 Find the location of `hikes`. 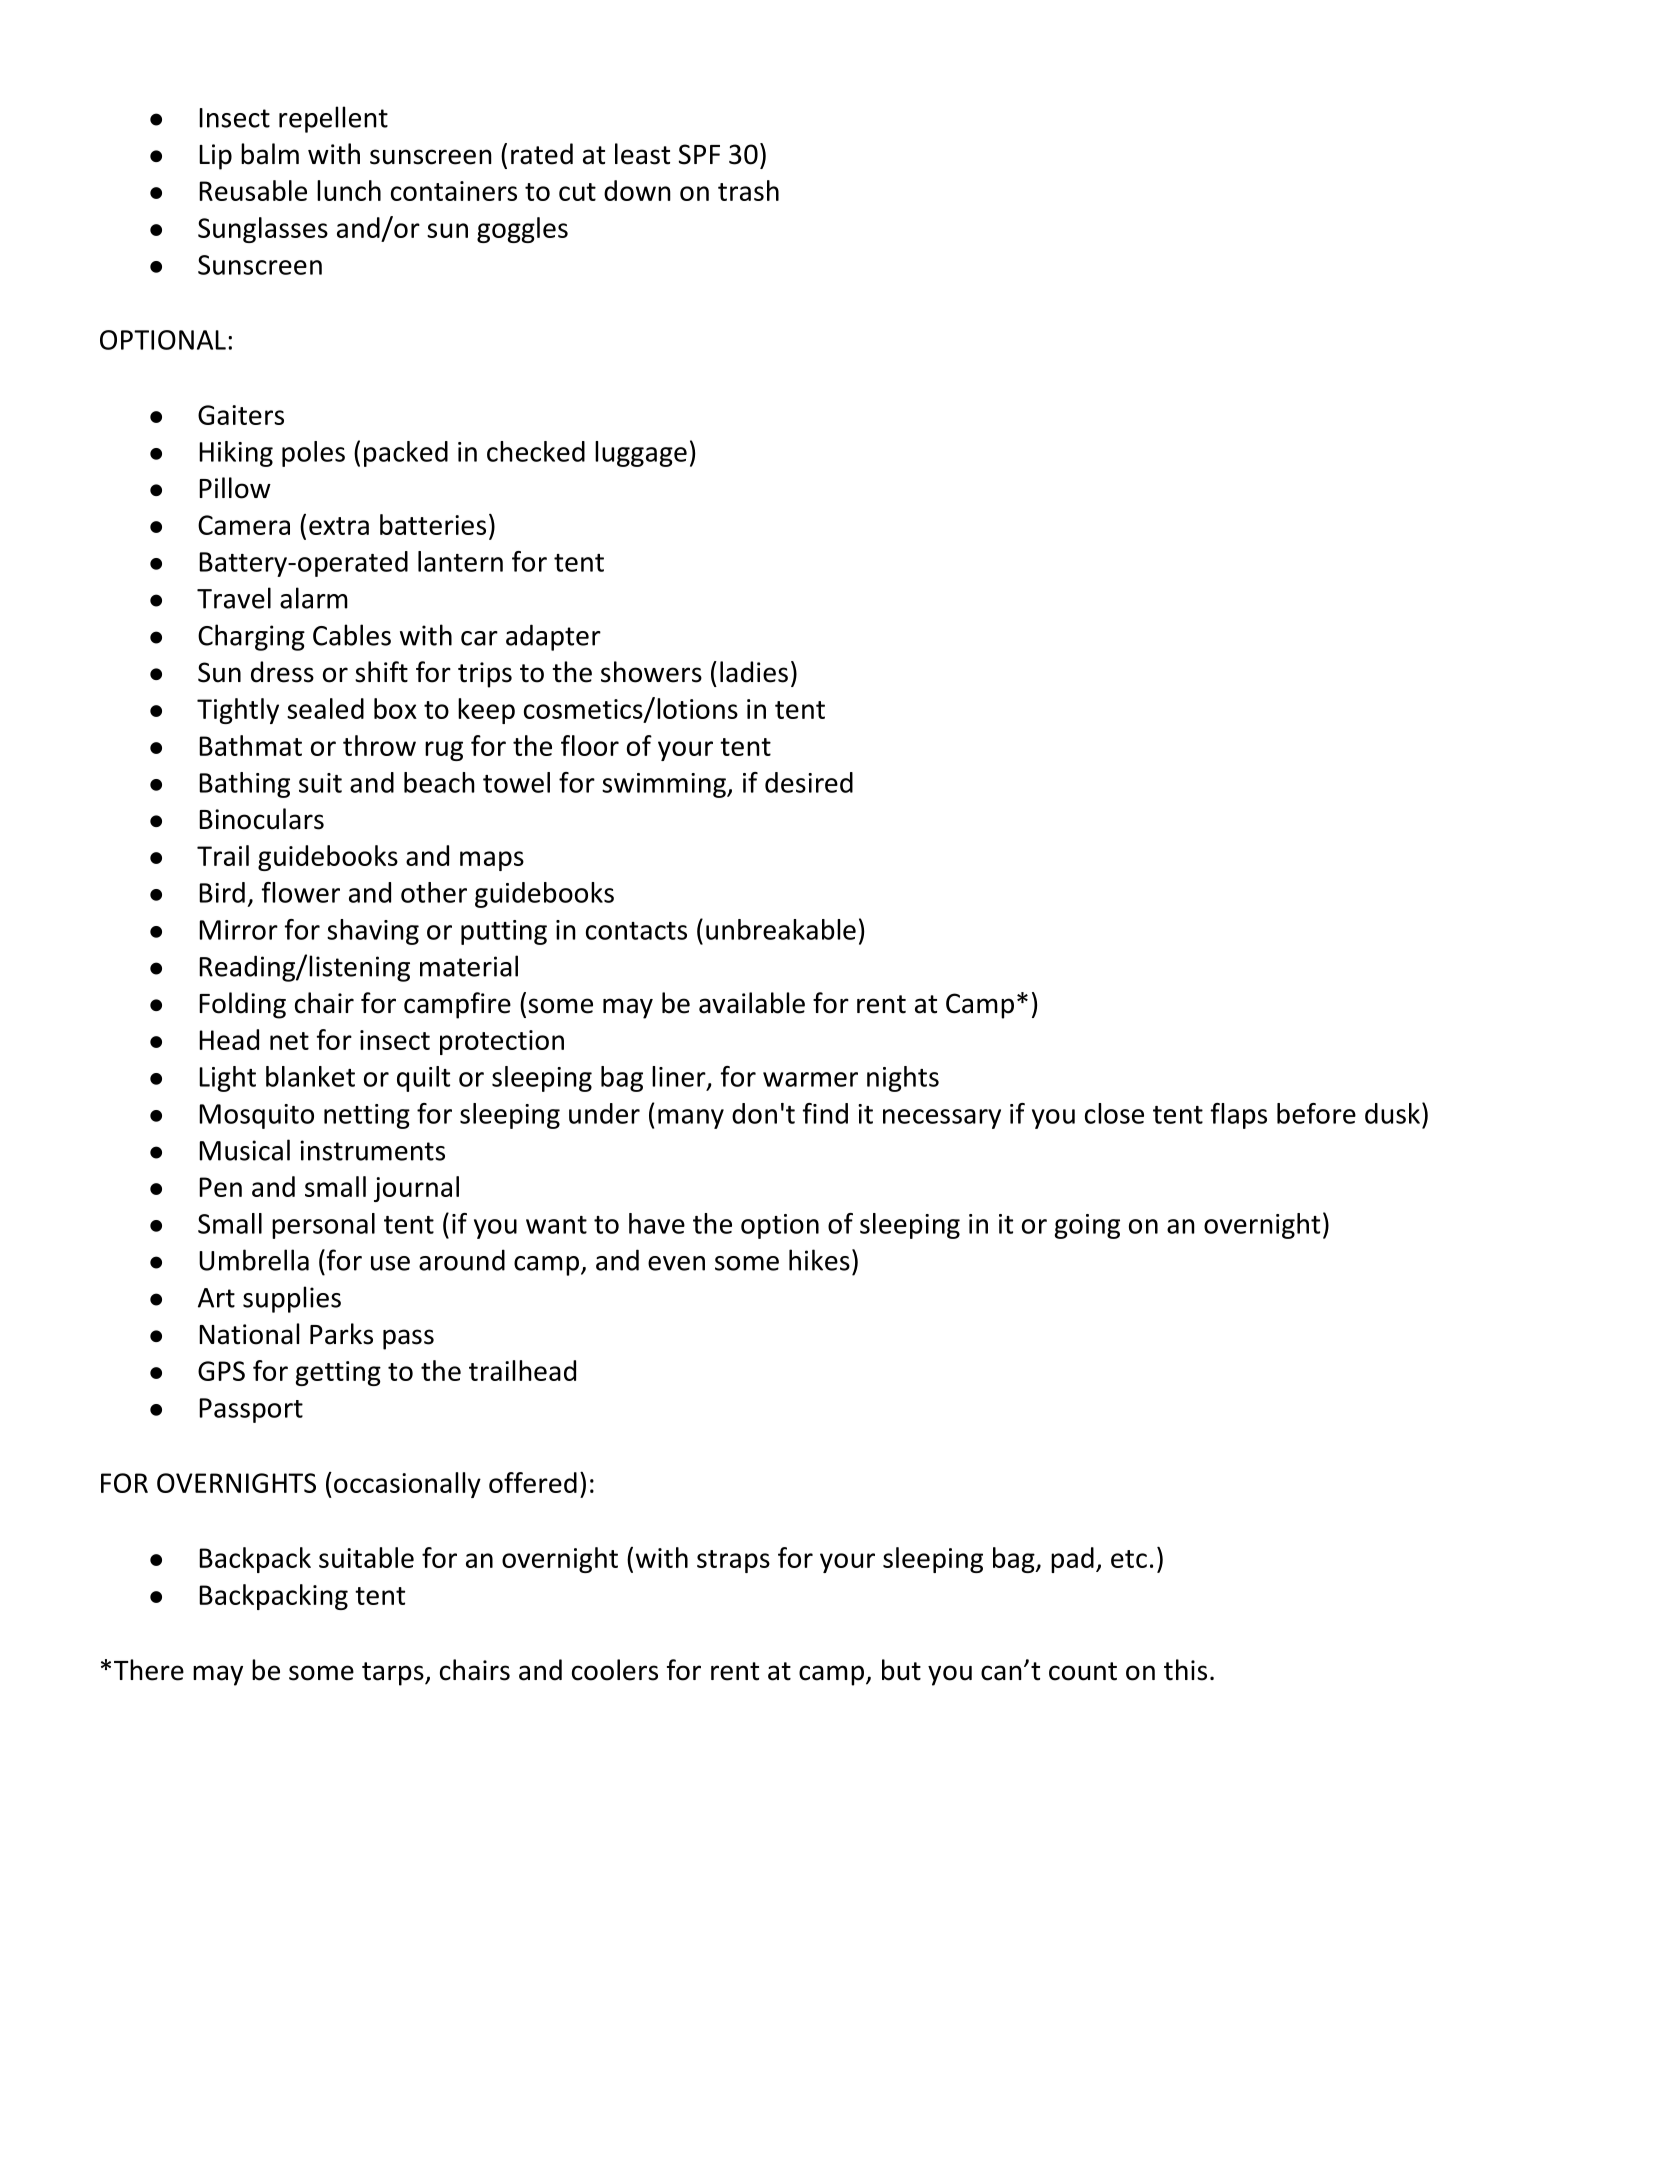

hikes is located at coordinates (819, 1260).
